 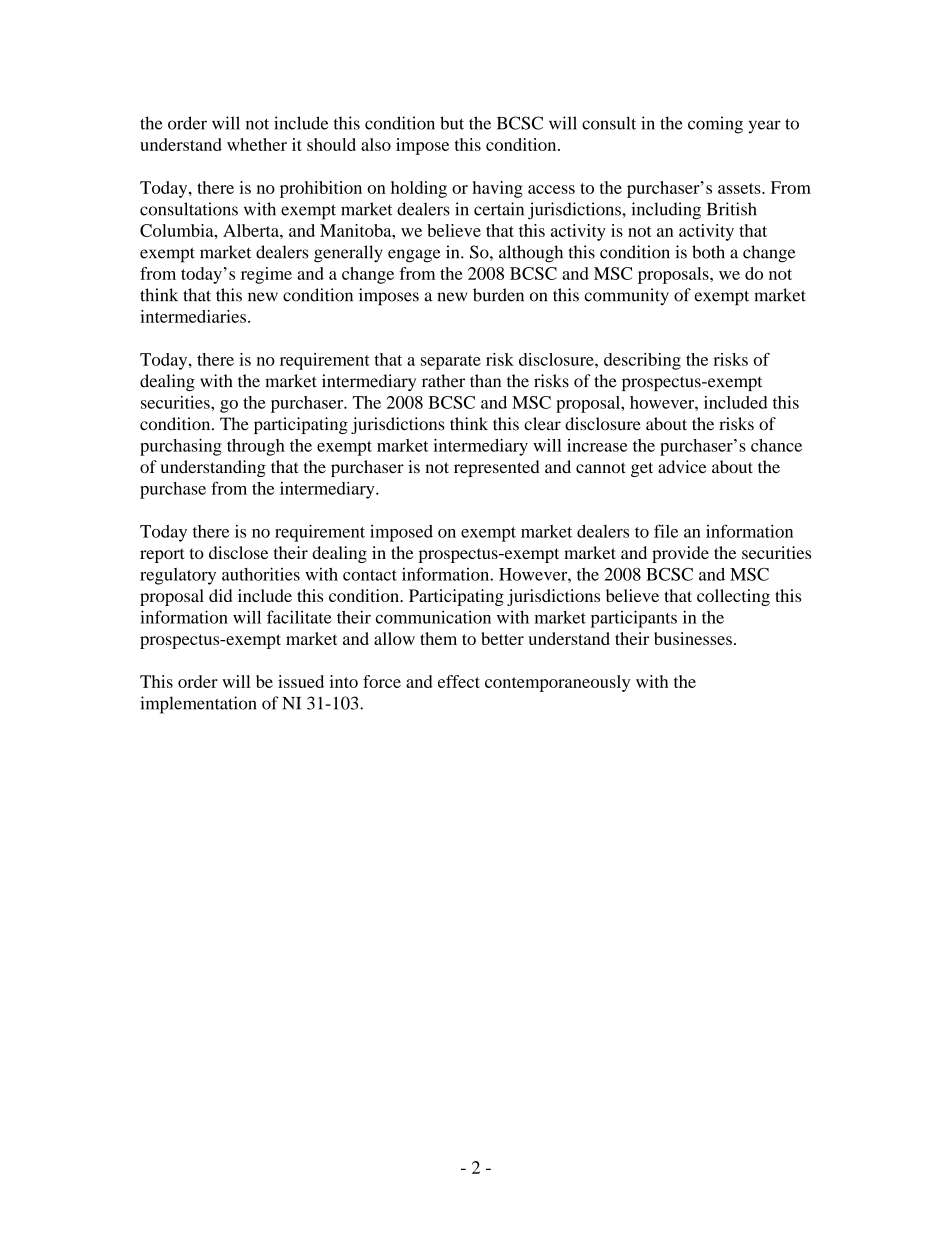 What do you see at coordinates (642, 361) in the screenshot?
I see `describing` at bounding box center [642, 361].
